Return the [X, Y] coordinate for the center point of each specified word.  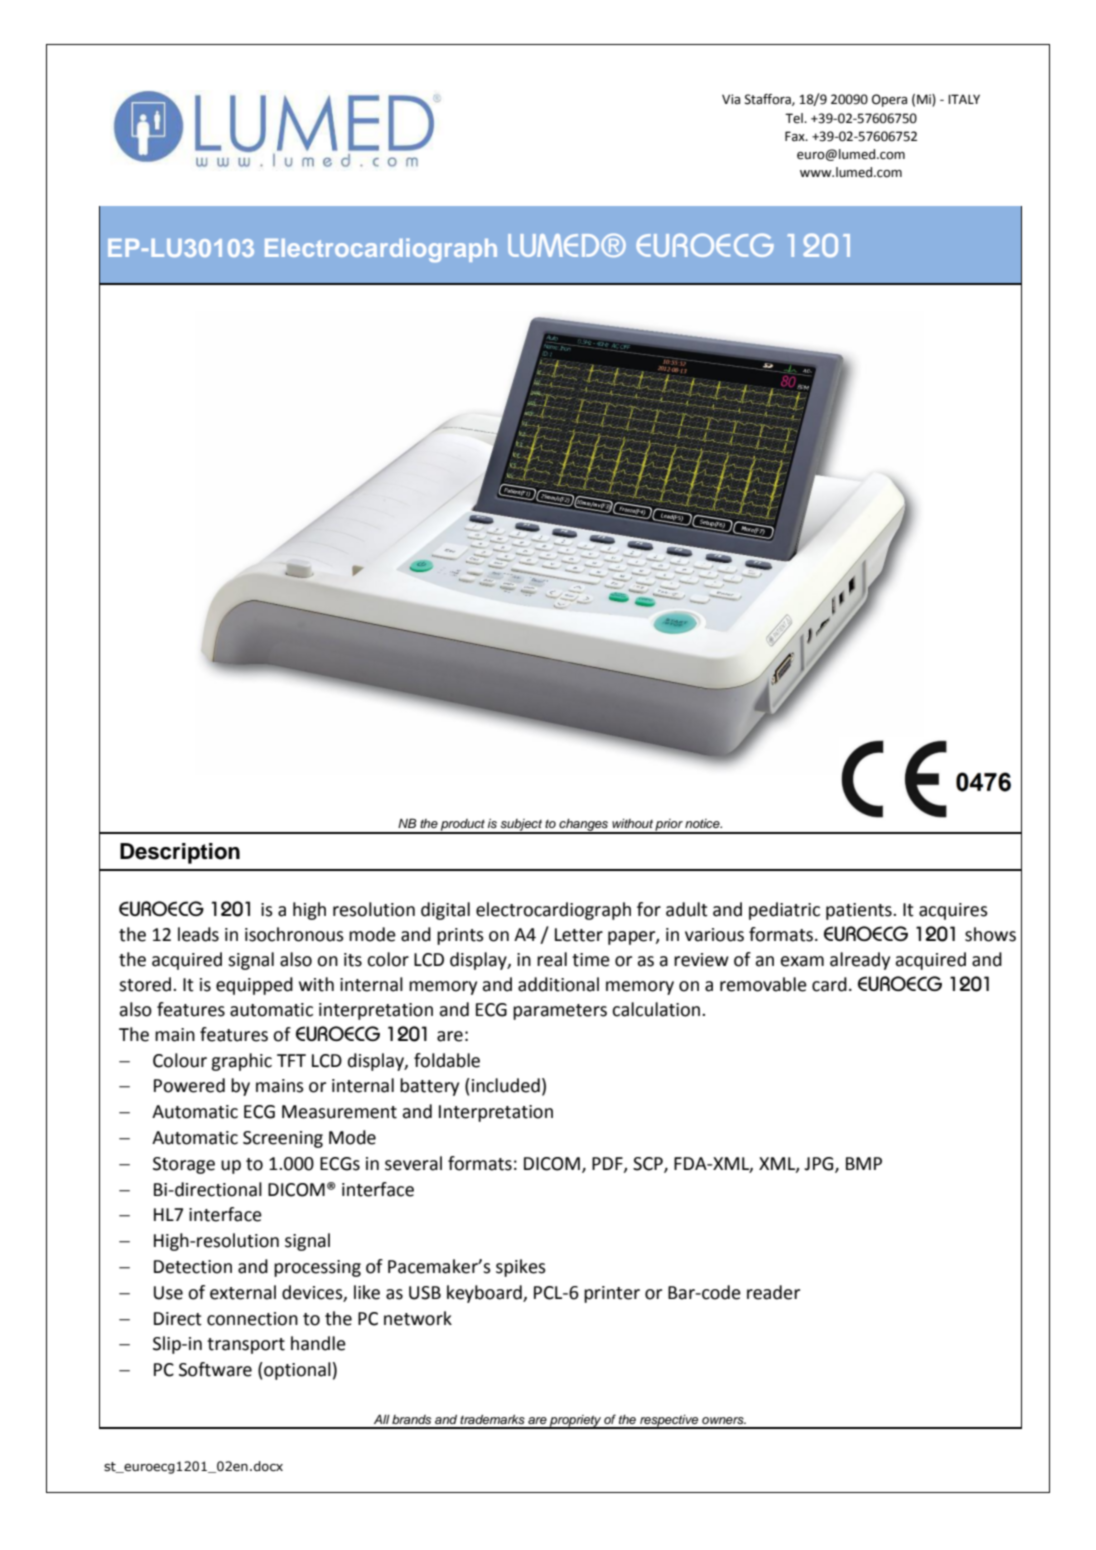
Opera [889, 100]
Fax [796, 136]
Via [731, 99]
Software [215, 1369]
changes [583, 826]
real [552, 959]
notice [703, 823]
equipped [254, 986]
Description [180, 853]
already [860, 961]
